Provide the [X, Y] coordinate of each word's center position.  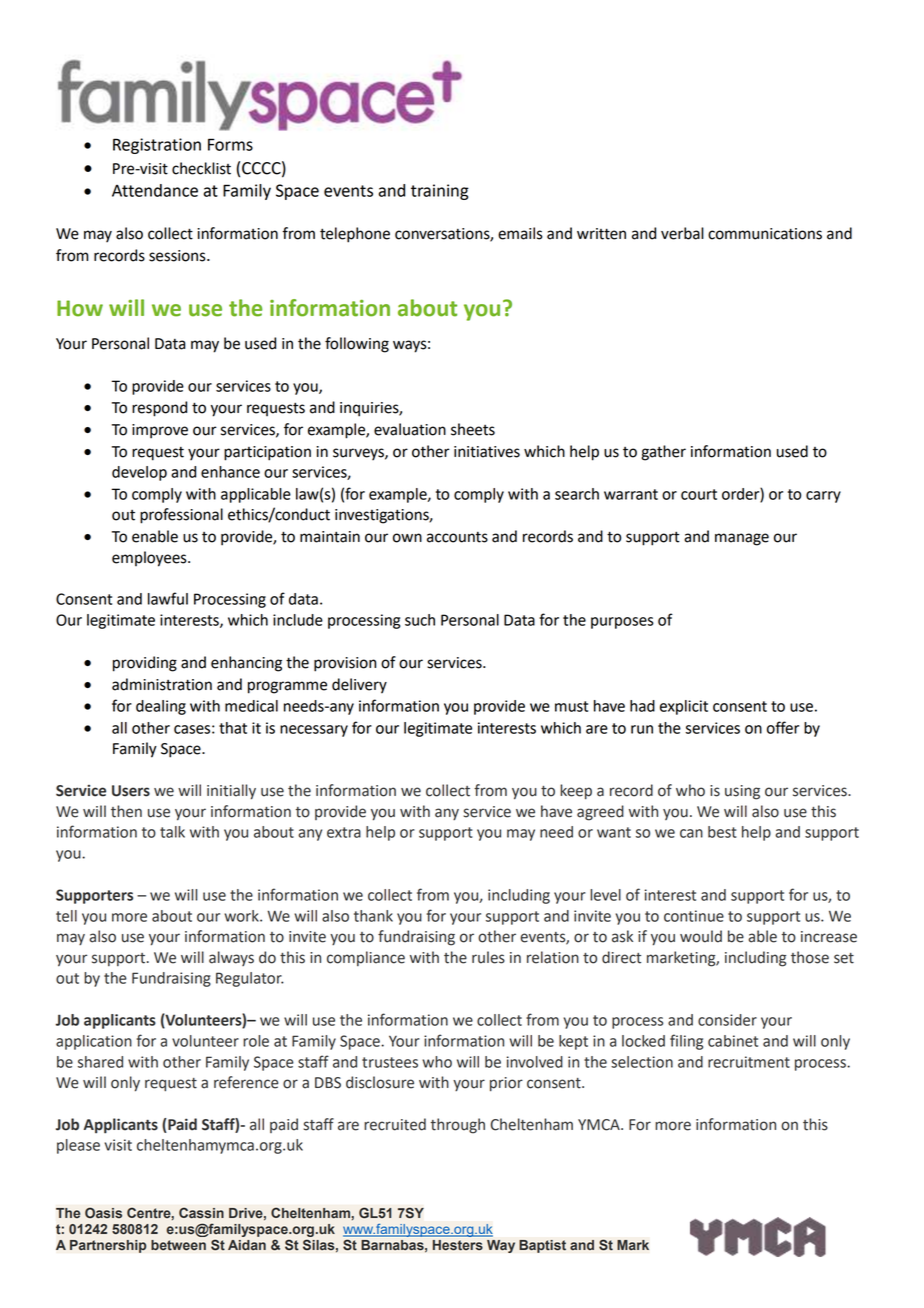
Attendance [155, 190]
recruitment [749, 1062]
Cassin [201, 1213]
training [440, 192]
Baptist [542, 1246]
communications [765, 234]
